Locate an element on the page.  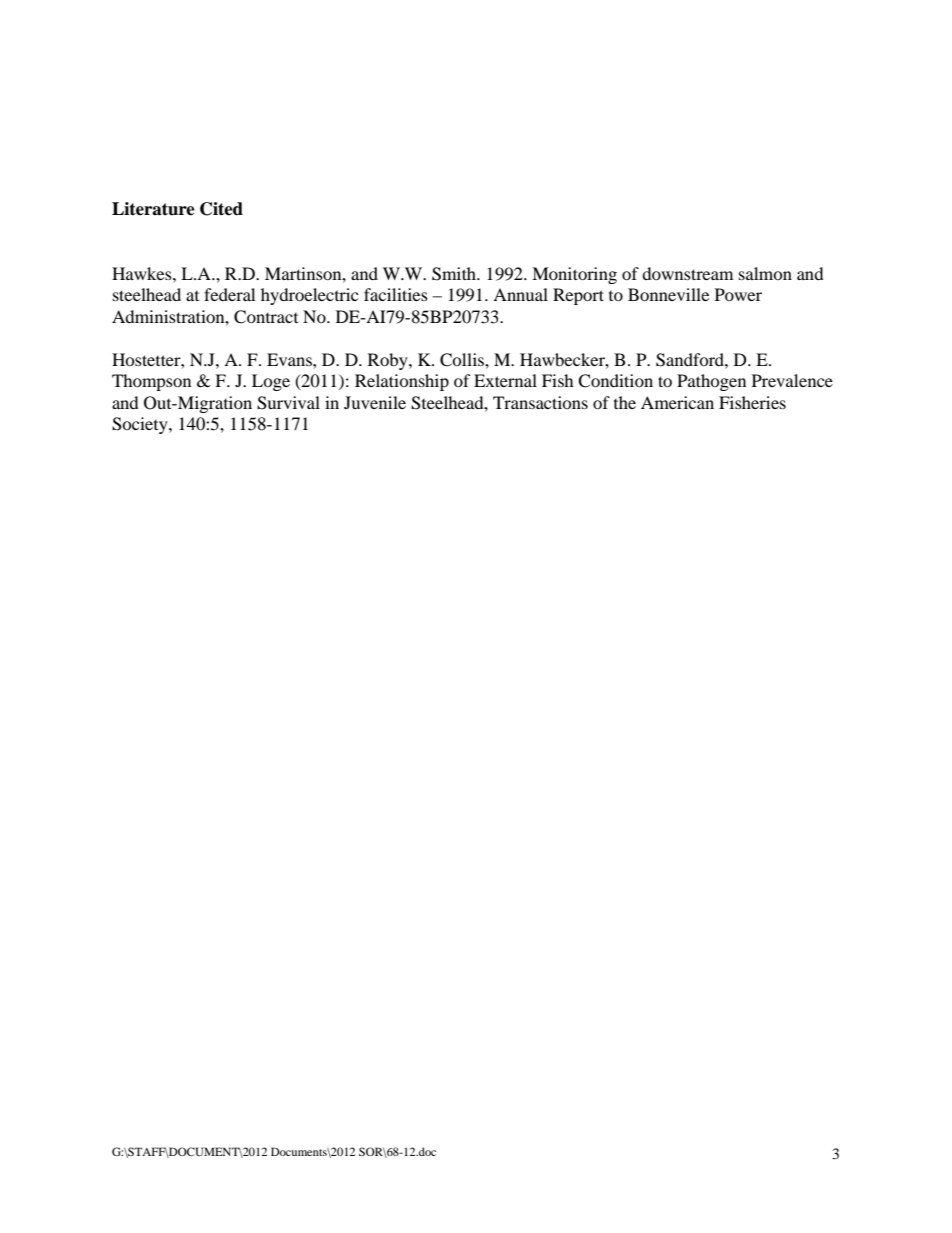
Contract is located at coordinates (266, 317).
